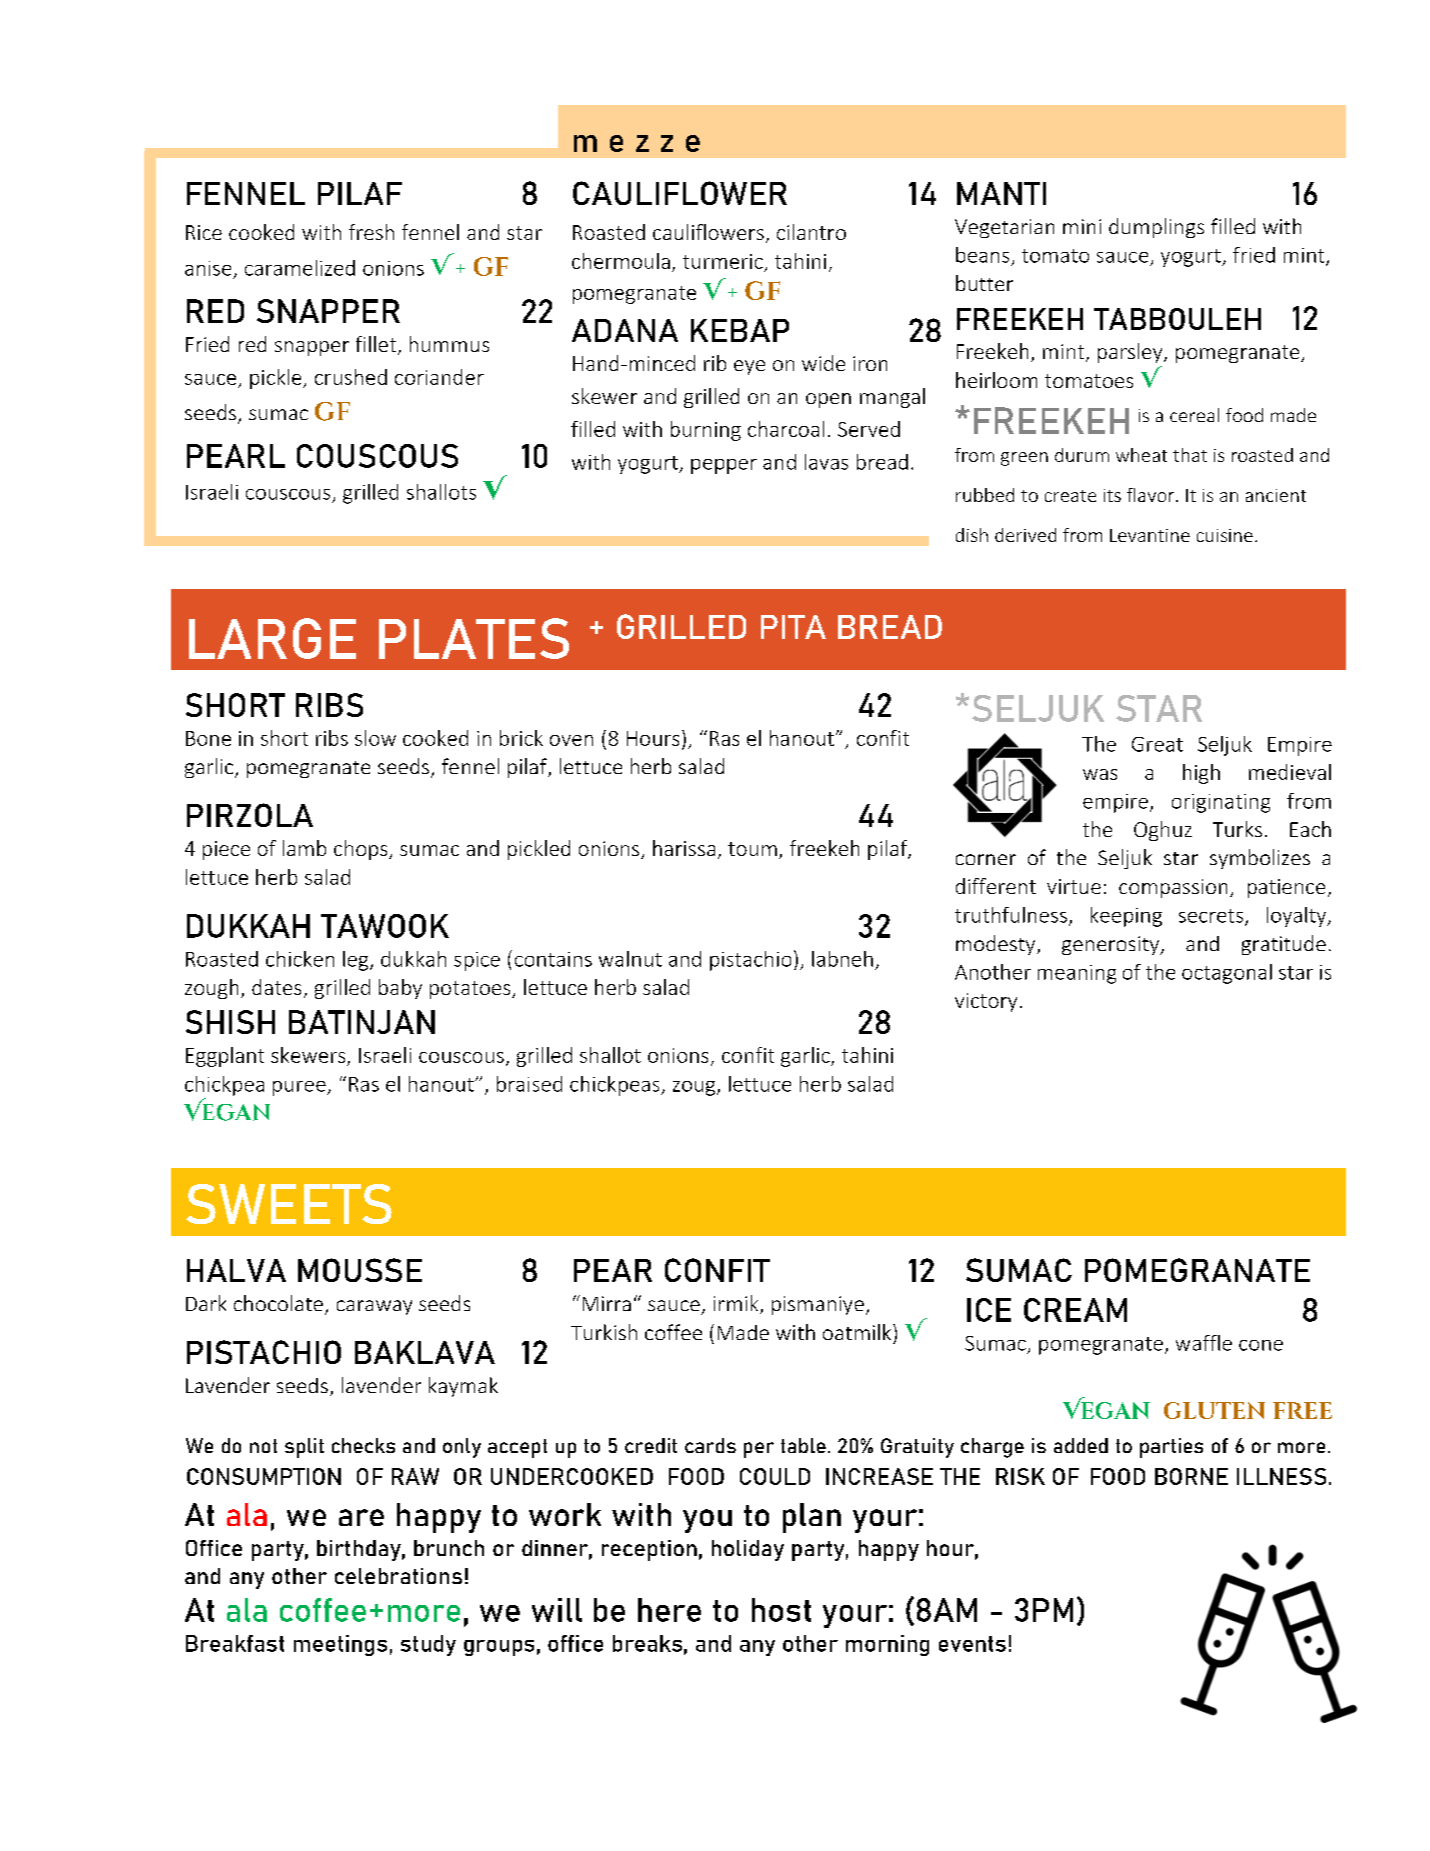  What do you see at coordinates (604, 1332) in the page?
I see `Turkish` at bounding box center [604, 1332].
